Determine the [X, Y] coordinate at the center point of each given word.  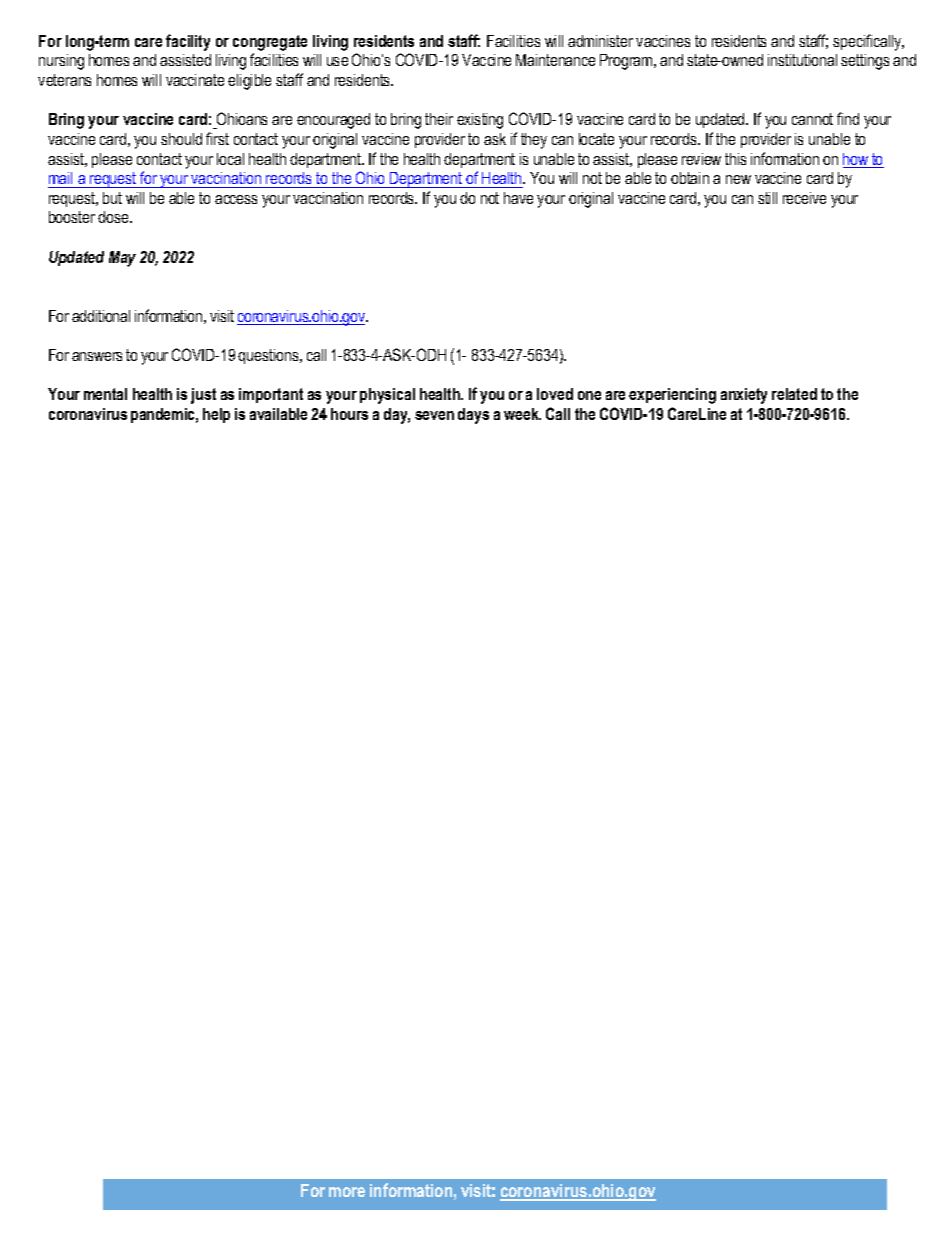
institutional [802, 60]
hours [349, 414]
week [522, 414]
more [347, 1192]
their [439, 119]
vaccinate [195, 80]
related [794, 394]
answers [97, 356]
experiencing [672, 396]
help [216, 415]
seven [434, 415]
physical [387, 396]
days [473, 416]
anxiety [744, 396]
